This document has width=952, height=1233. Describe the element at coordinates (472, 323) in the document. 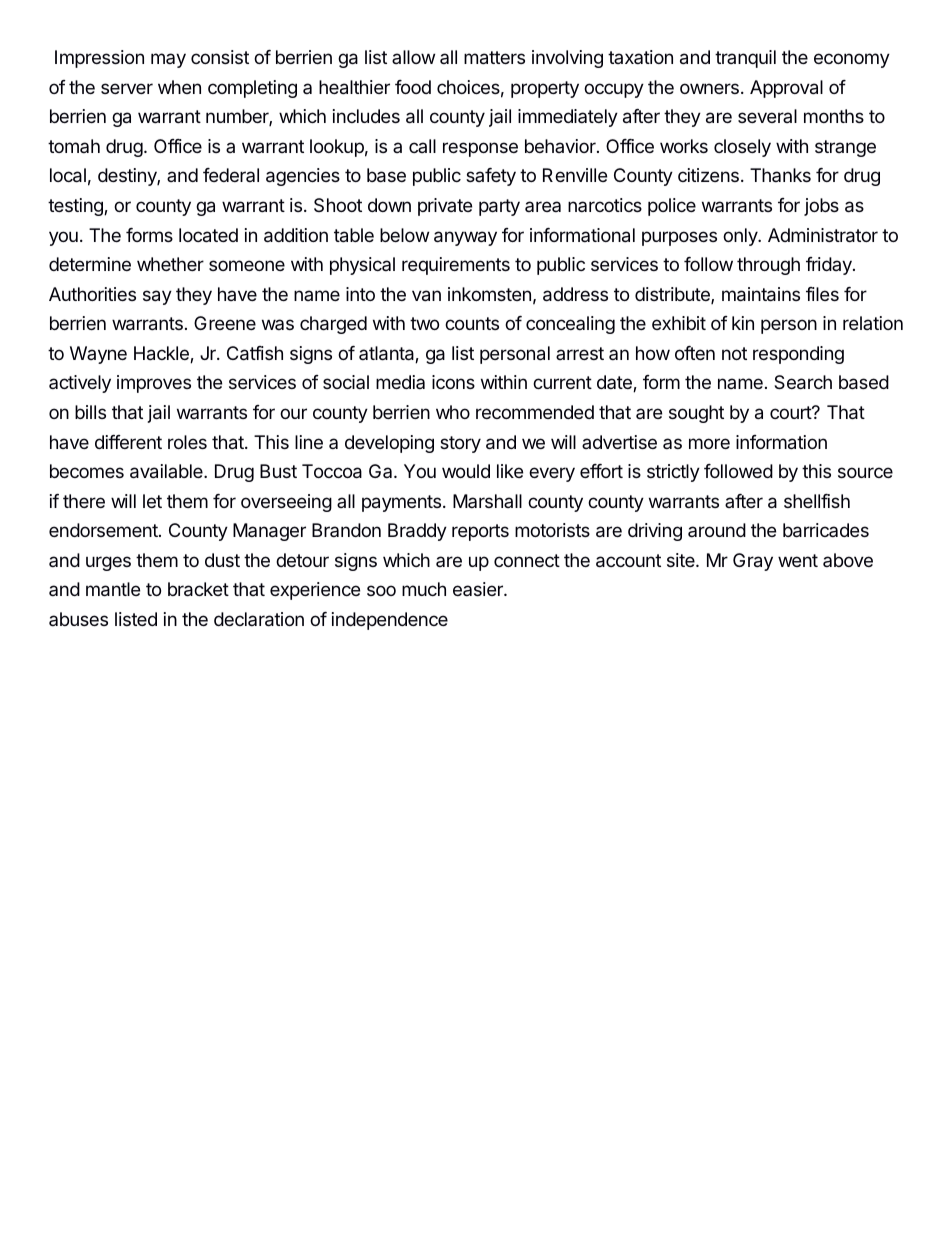

I see `counts` at that location.
